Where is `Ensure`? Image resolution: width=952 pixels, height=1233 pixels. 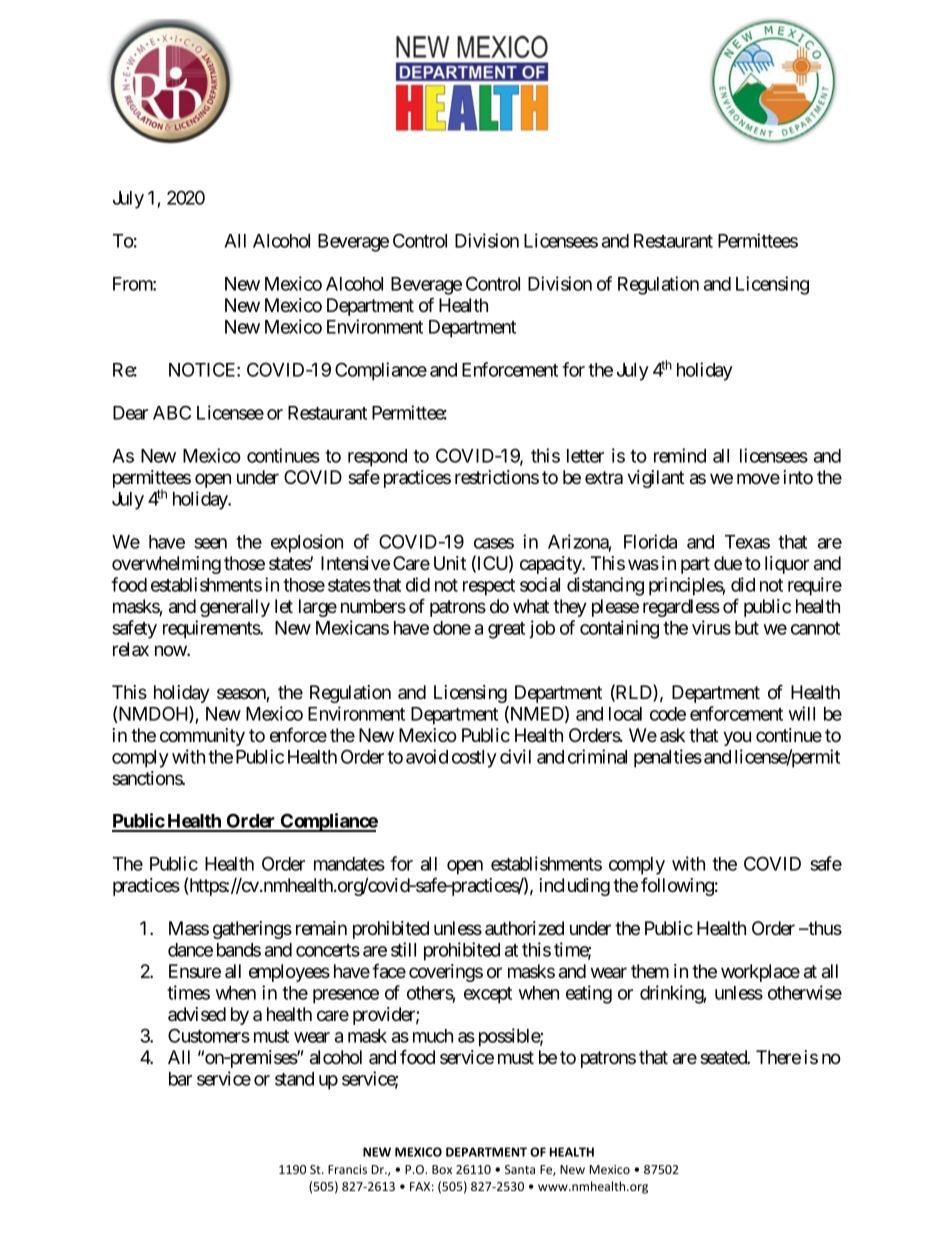
Ensure is located at coordinates (195, 971).
